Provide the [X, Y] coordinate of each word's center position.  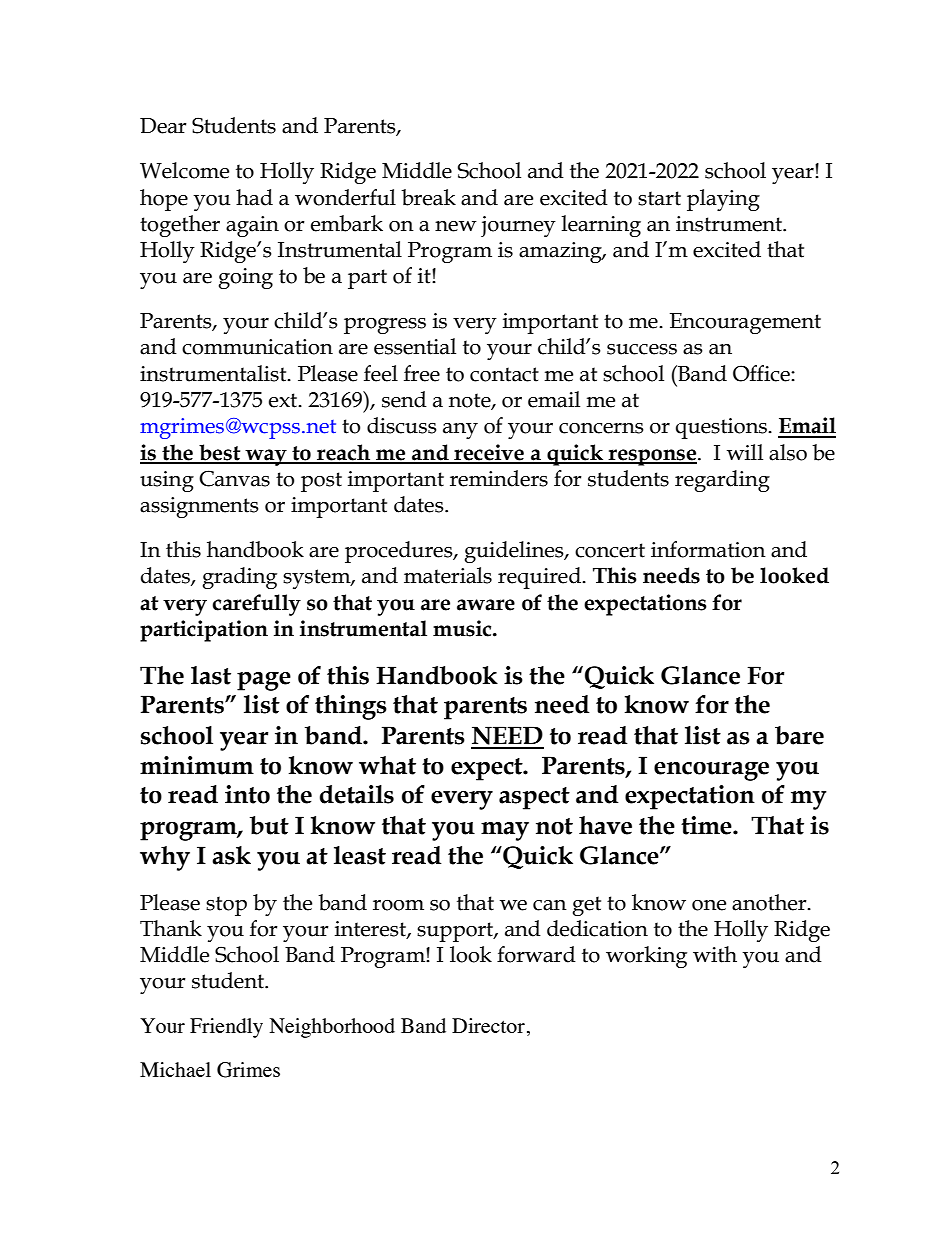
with [715, 954]
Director [488, 1025]
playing [723, 200]
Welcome [184, 170]
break [428, 197]
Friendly [226, 1028]
